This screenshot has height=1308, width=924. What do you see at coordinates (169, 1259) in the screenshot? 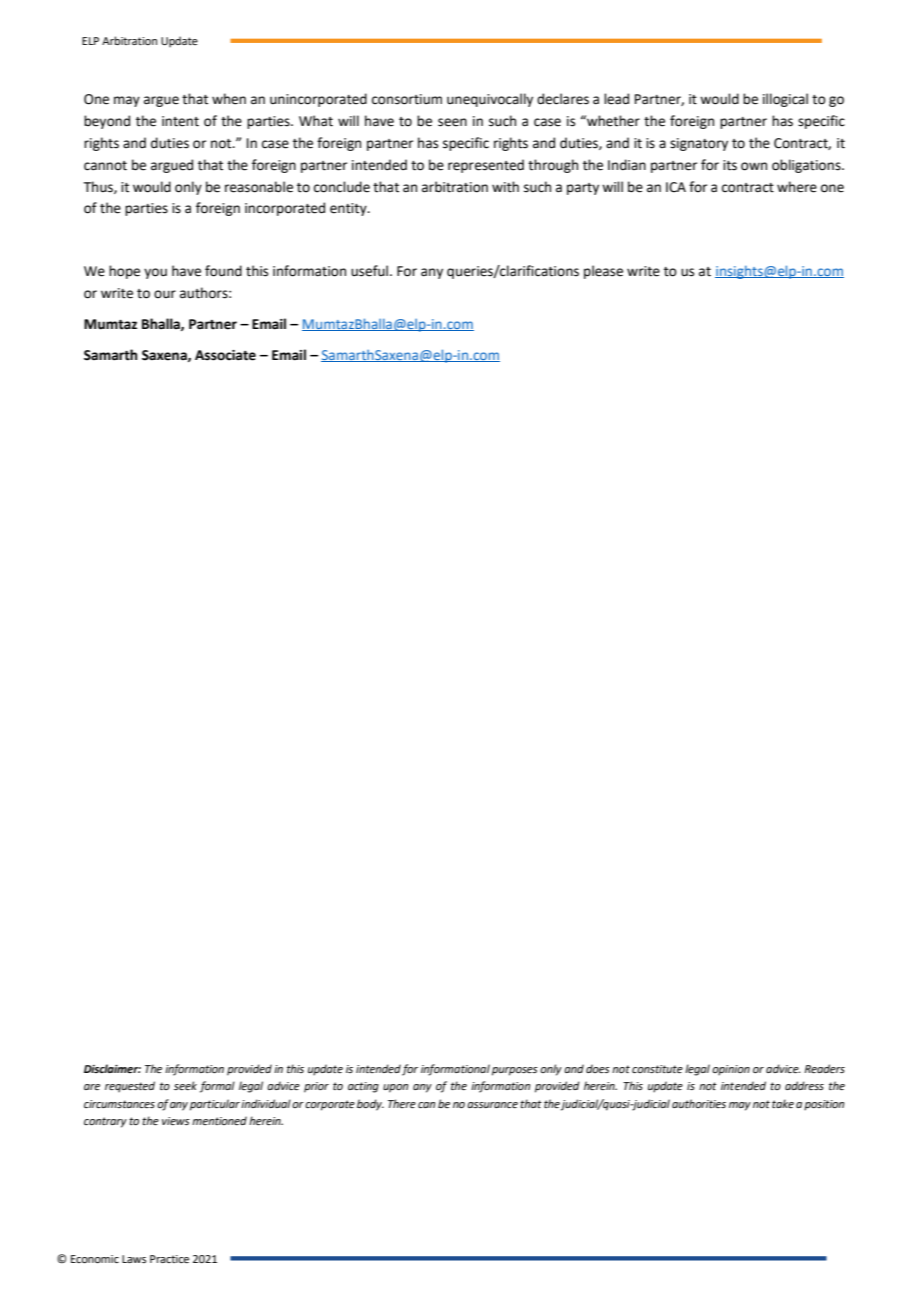
I see `Practice` at bounding box center [169, 1259].
